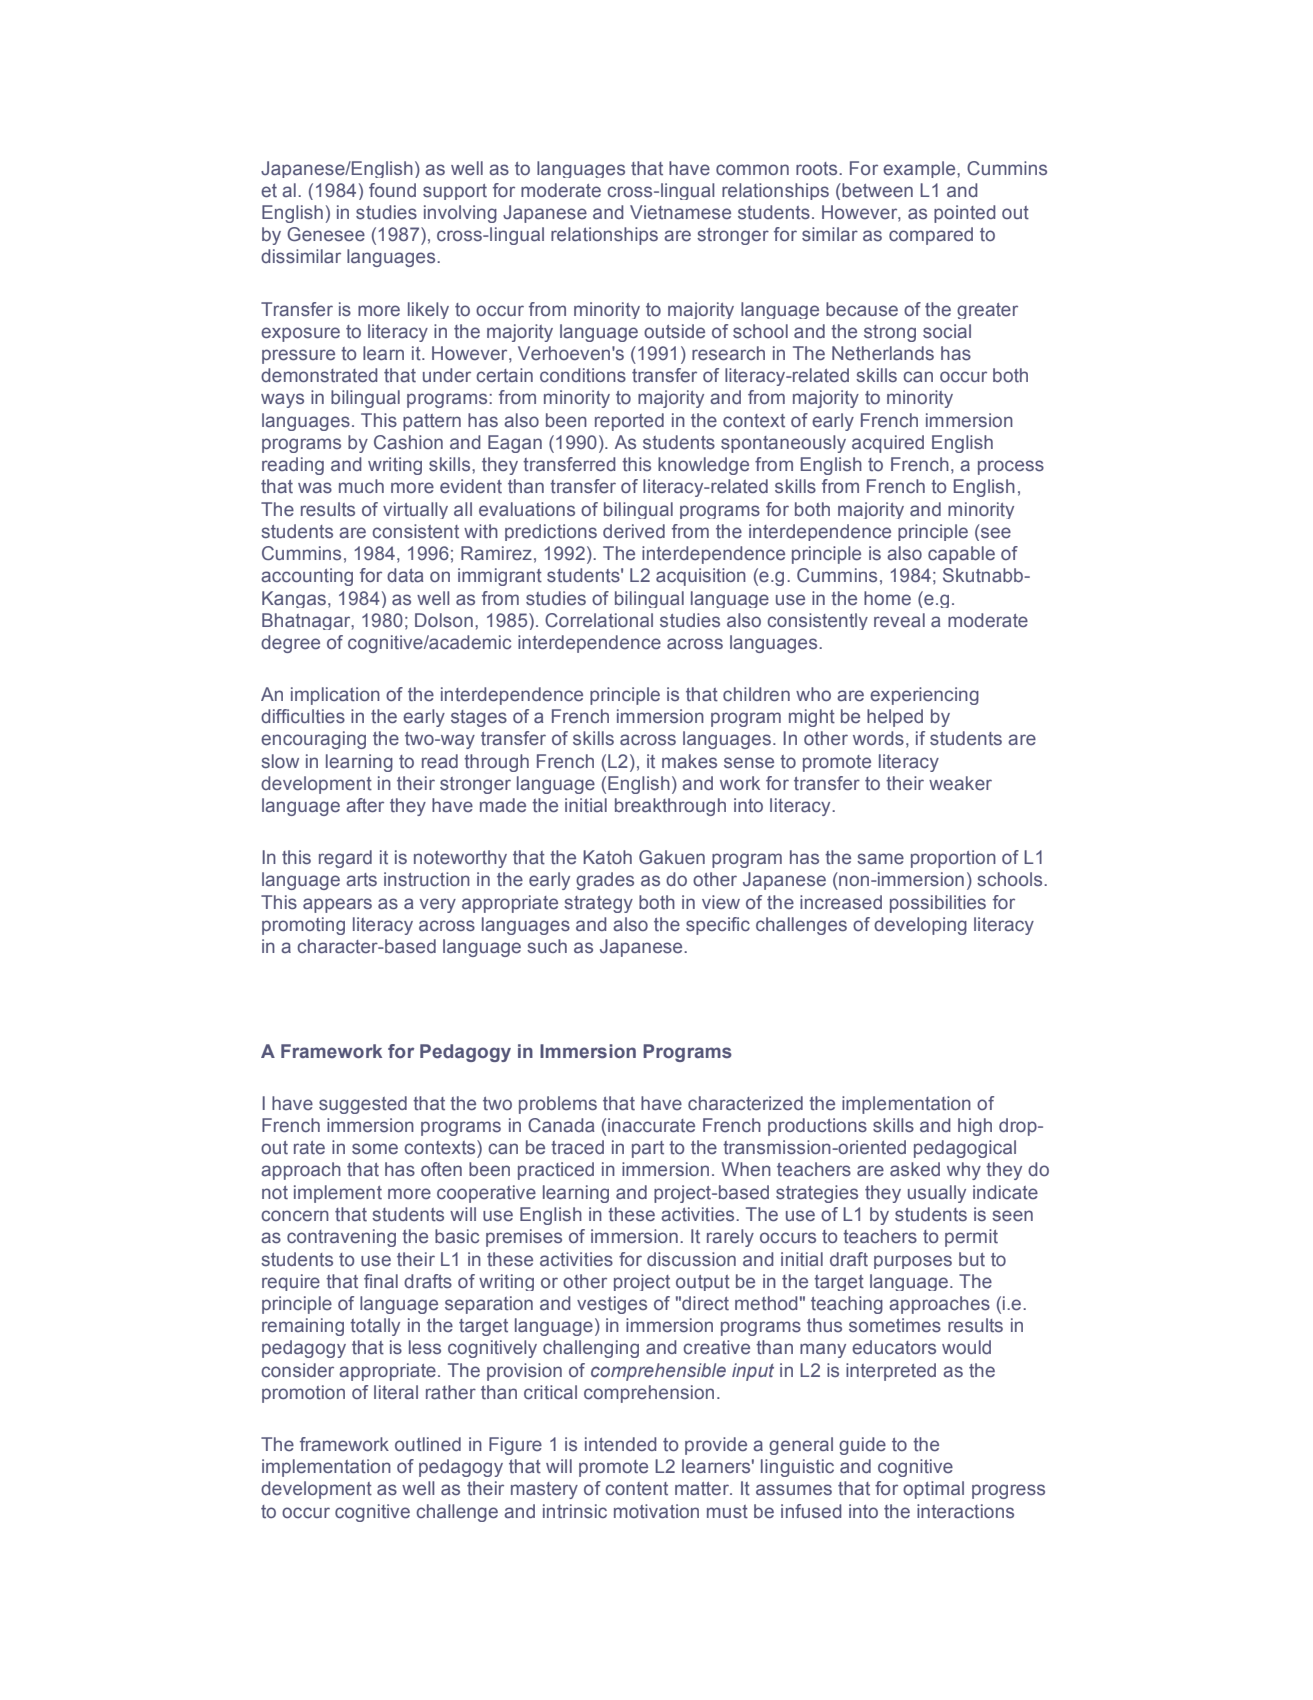 Image resolution: width=1313 pixels, height=1700 pixels. I want to click on regard, so click(345, 859).
